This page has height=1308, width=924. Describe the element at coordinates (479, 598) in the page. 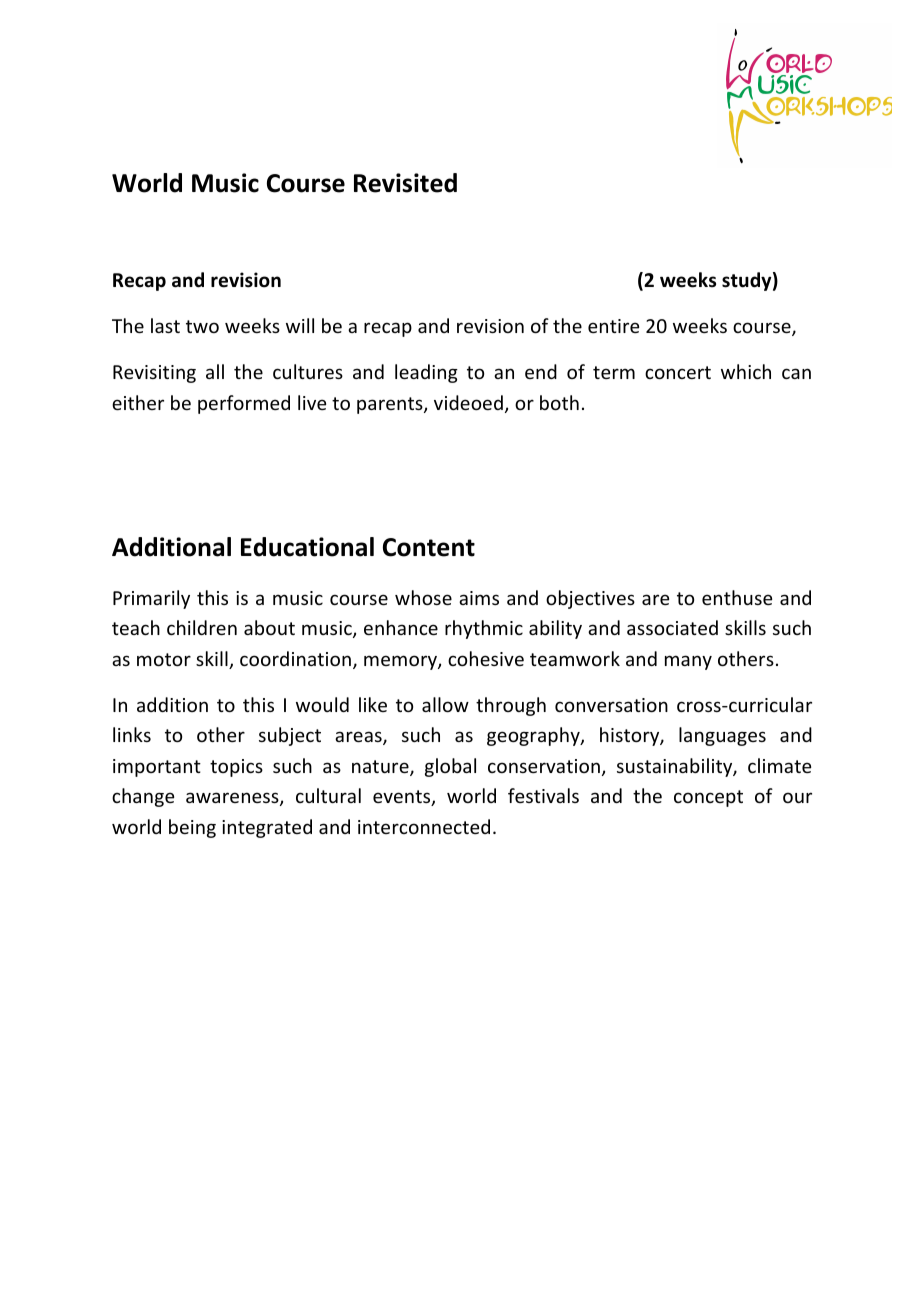

I see `aims` at that location.
